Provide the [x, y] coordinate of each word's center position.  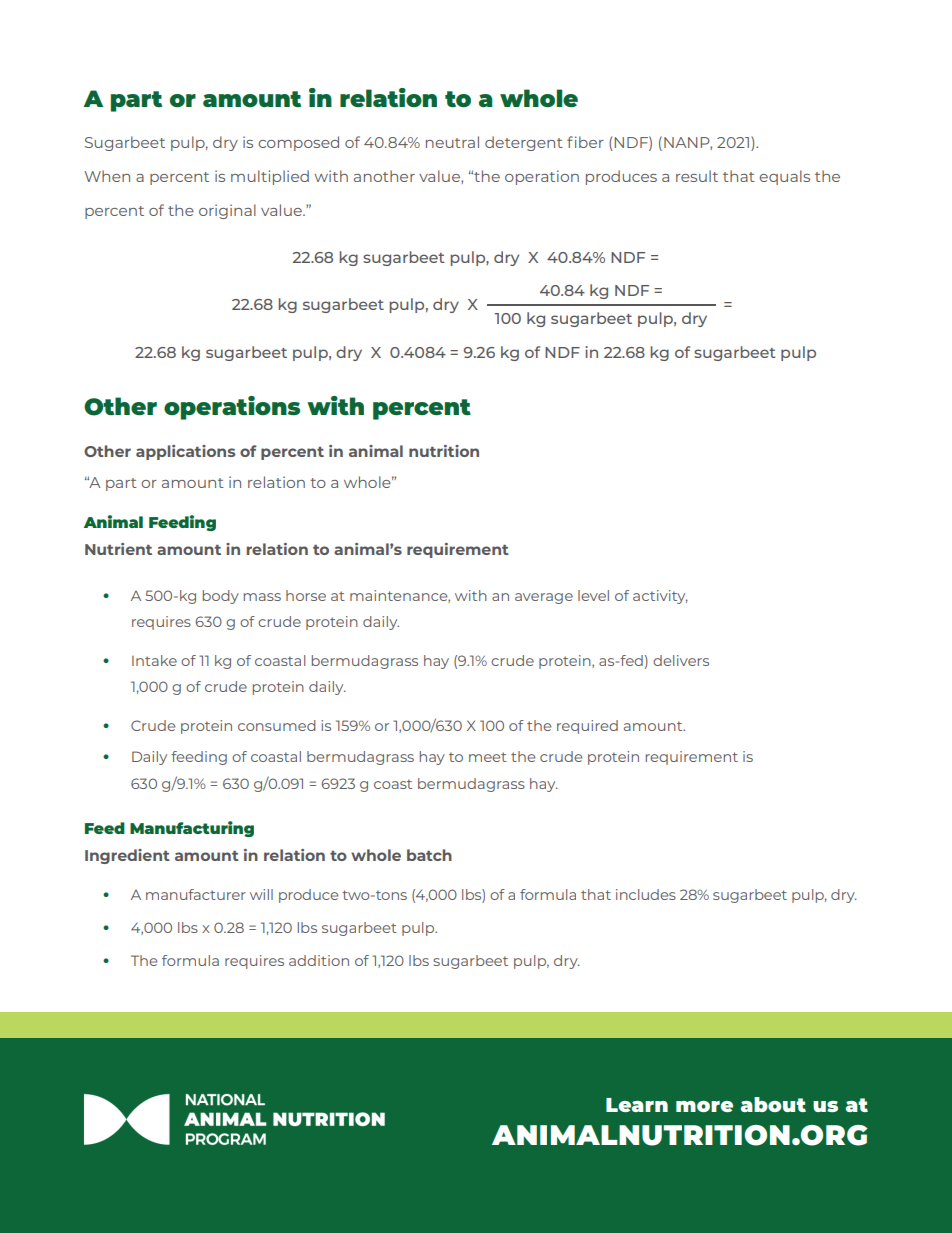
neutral [452, 142]
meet [488, 757]
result [697, 176]
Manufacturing [192, 829]
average [544, 598]
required [587, 727]
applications [185, 452]
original [227, 211]
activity [660, 597]
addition [319, 960]
